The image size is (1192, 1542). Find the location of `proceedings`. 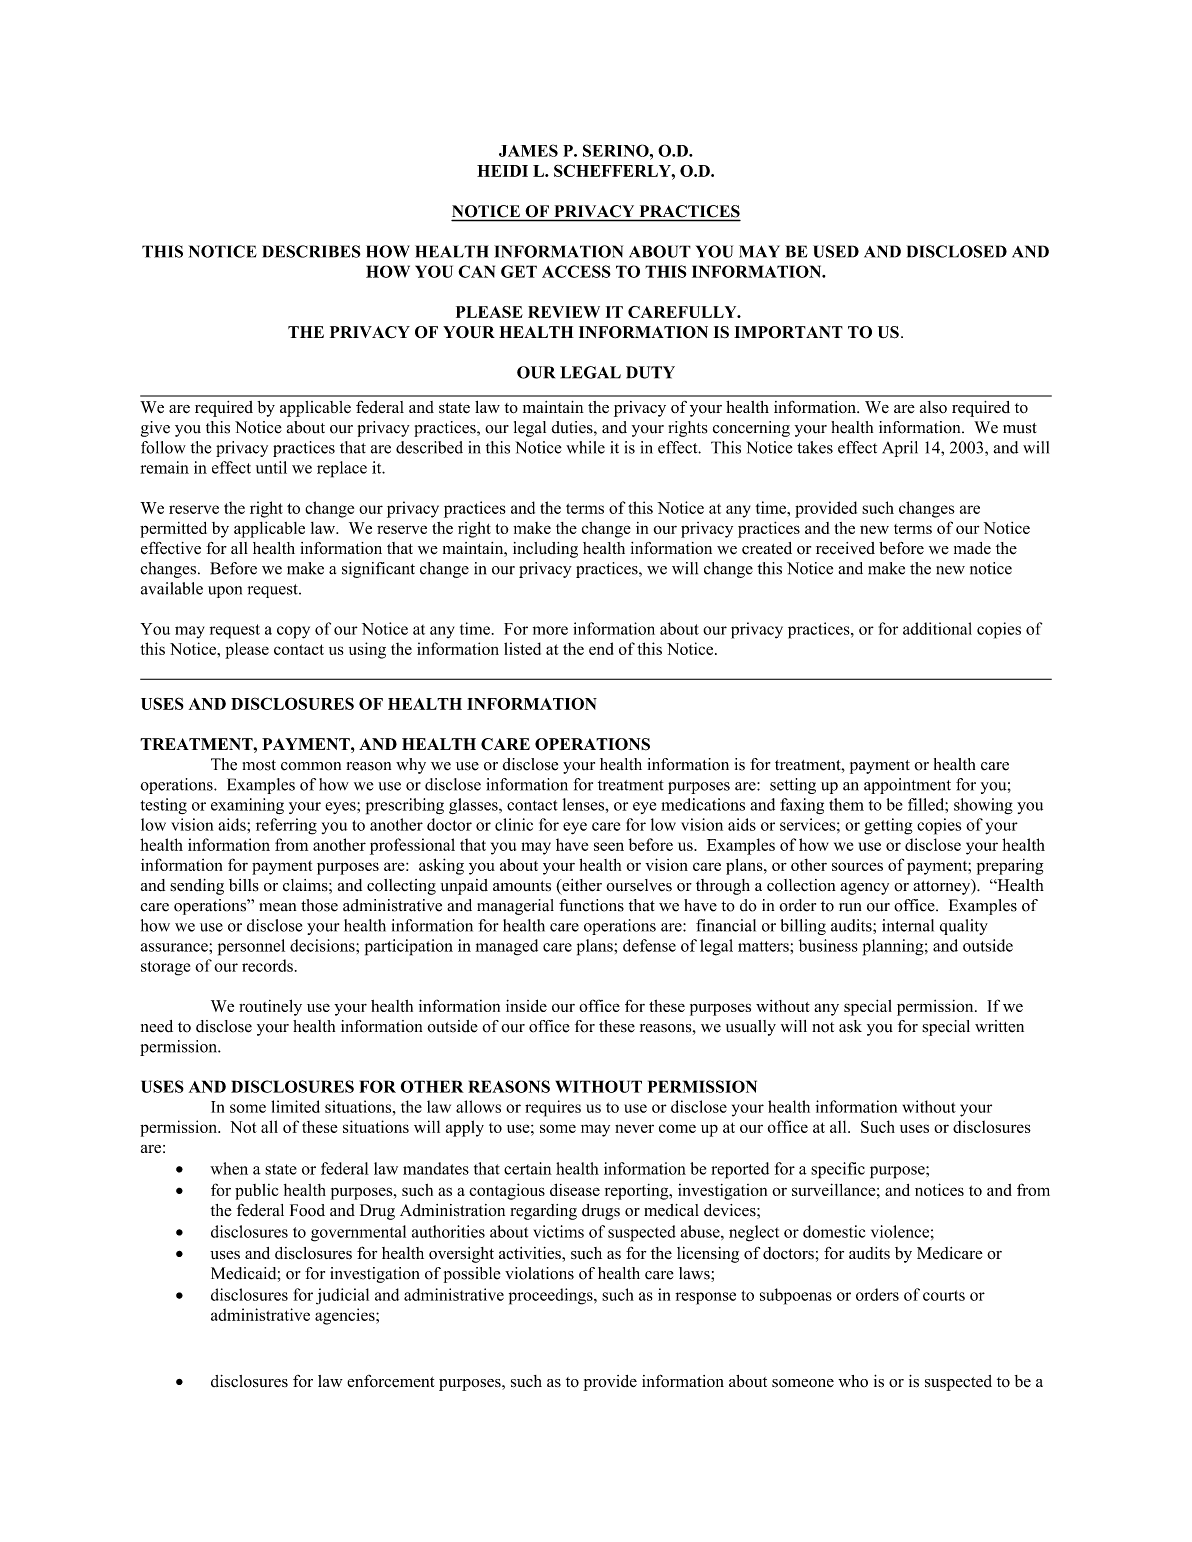

proceedings is located at coordinates (552, 1296).
